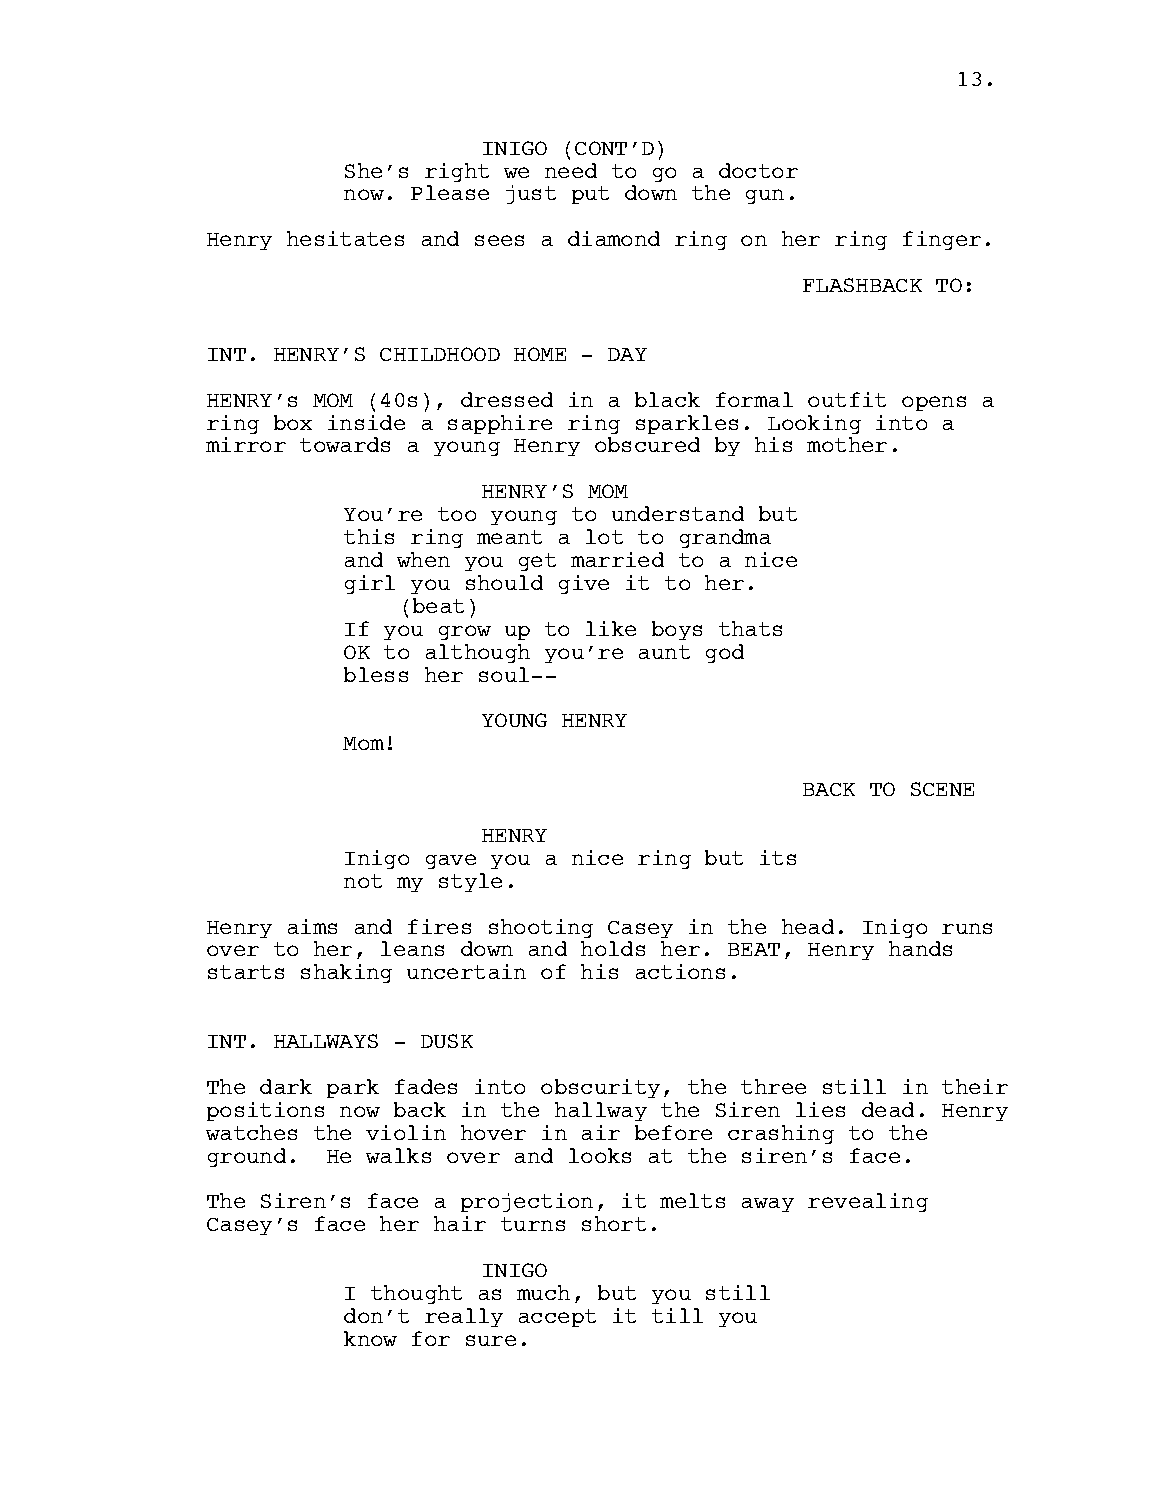 This page has width=1169, height=1512. Describe the element at coordinates (942, 789) in the page. I see `SCENE` at that location.
